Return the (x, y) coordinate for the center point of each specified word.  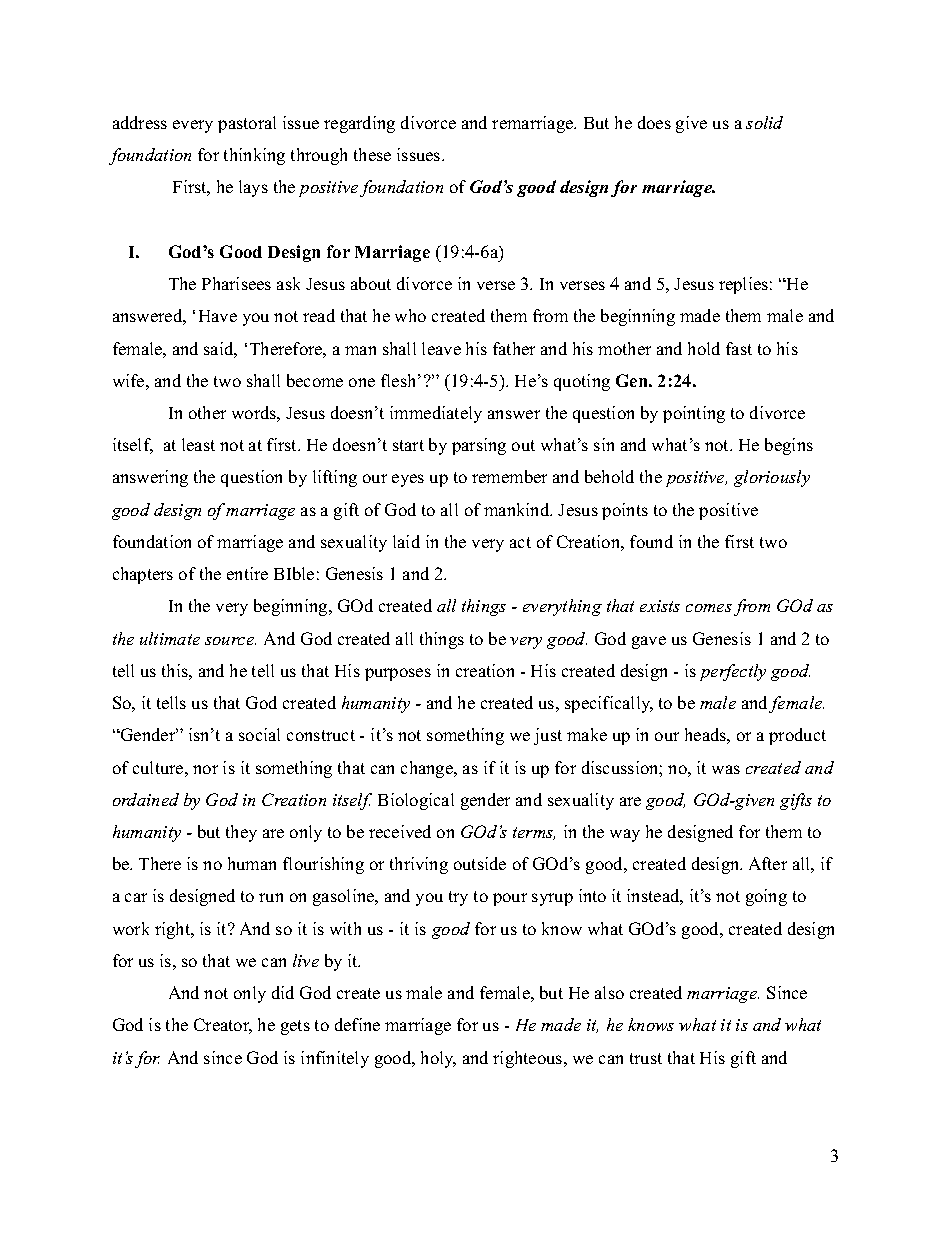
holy (438, 1059)
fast (739, 348)
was (726, 769)
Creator (223, 1026)
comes (709, 608)
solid (764, 122)
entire (247, 573)
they (241, 833)
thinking (254, 156)
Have (218, 316)
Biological (416, 801)
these (372, 154)
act (520, 542)
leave (441, 348)
